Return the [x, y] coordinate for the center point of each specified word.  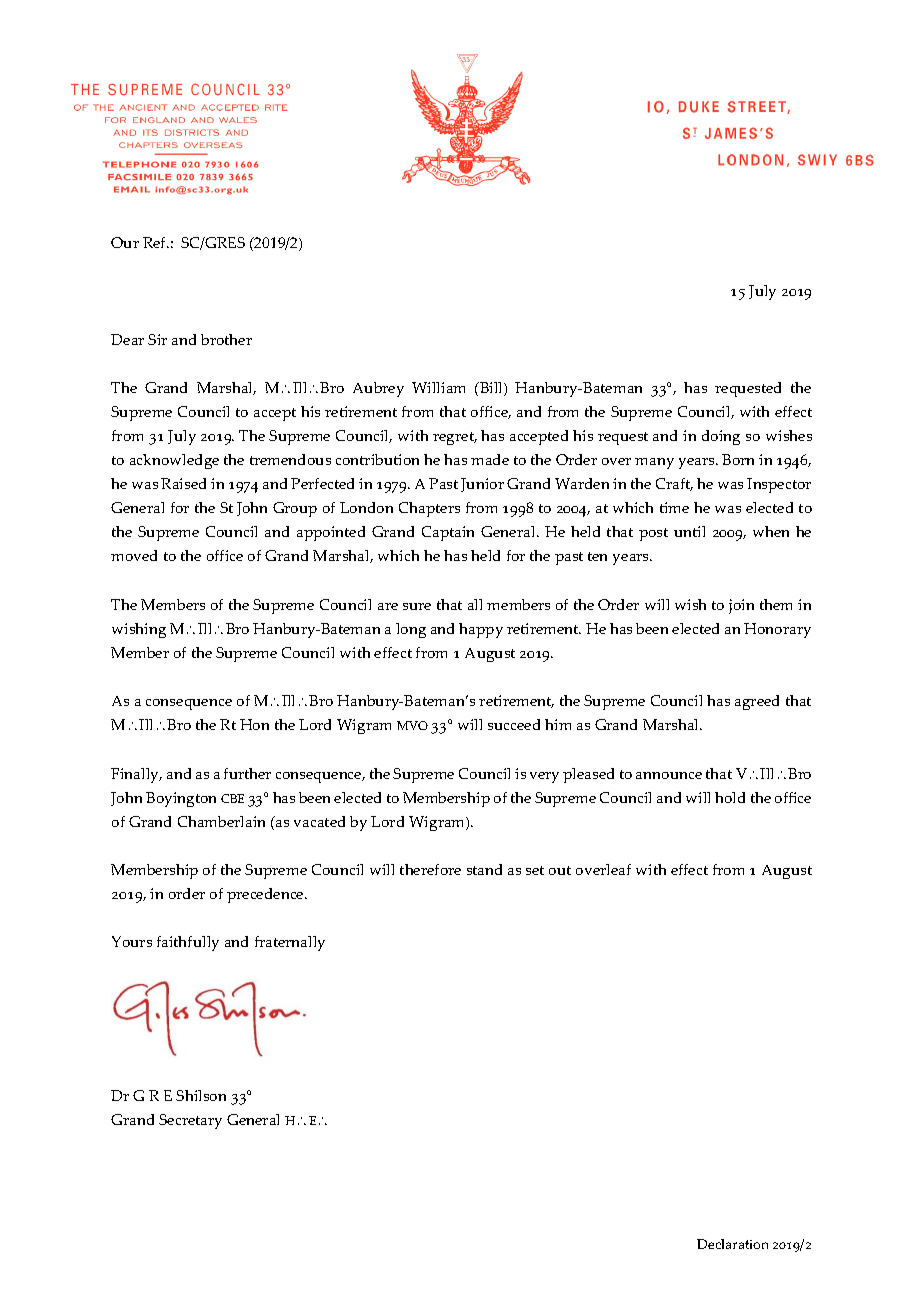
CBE [232, 798]
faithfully [188, 943]
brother [226, 339]
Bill [491, 389]
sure [417, 606]
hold [730, 797]
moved [134, 555]
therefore [430, 869]
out [560, 870]
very [544, 777]
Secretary [190, 1121]
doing [721, 437]
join [741, 606]
